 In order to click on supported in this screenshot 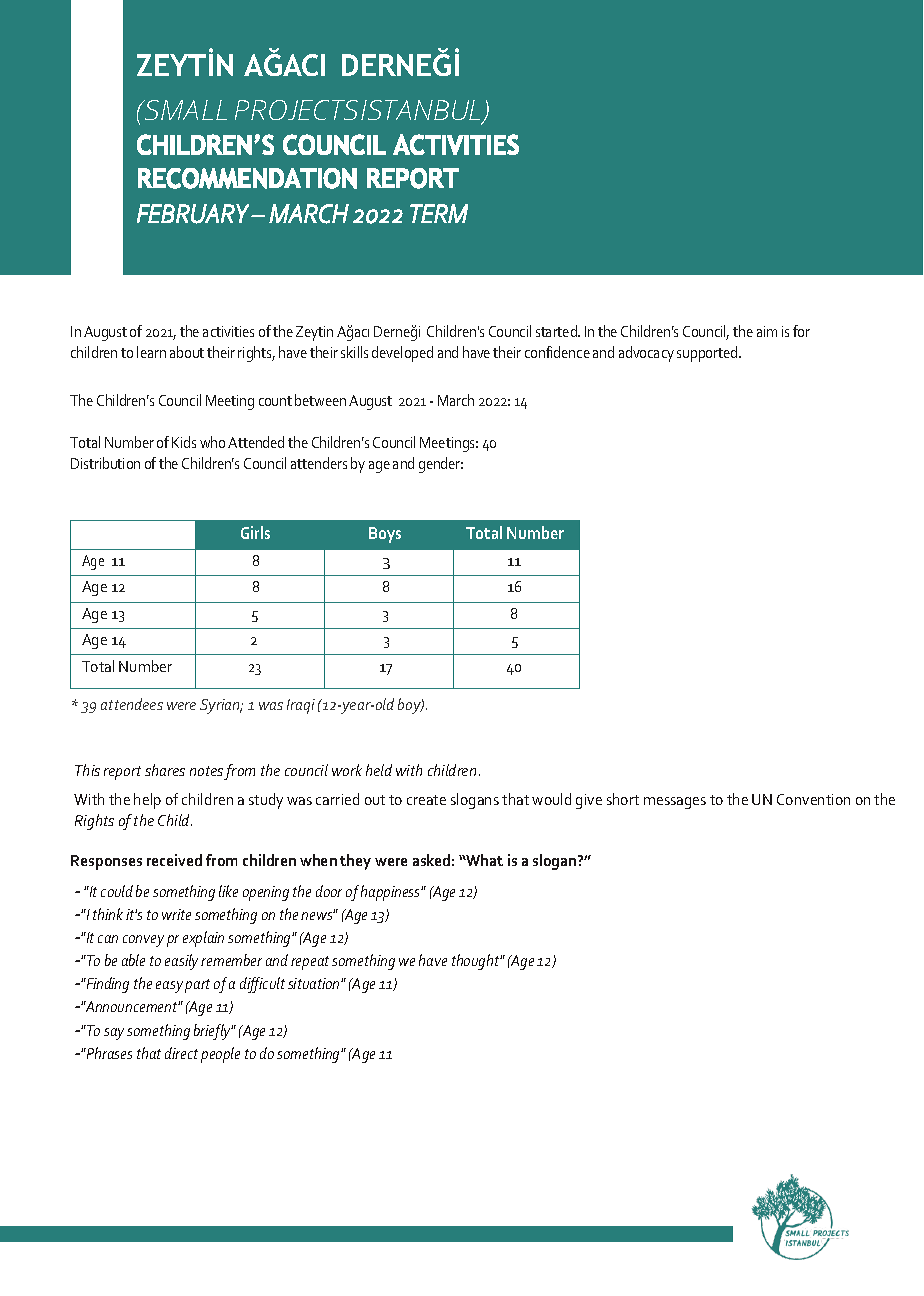, I will do `click(708, 354)`.
